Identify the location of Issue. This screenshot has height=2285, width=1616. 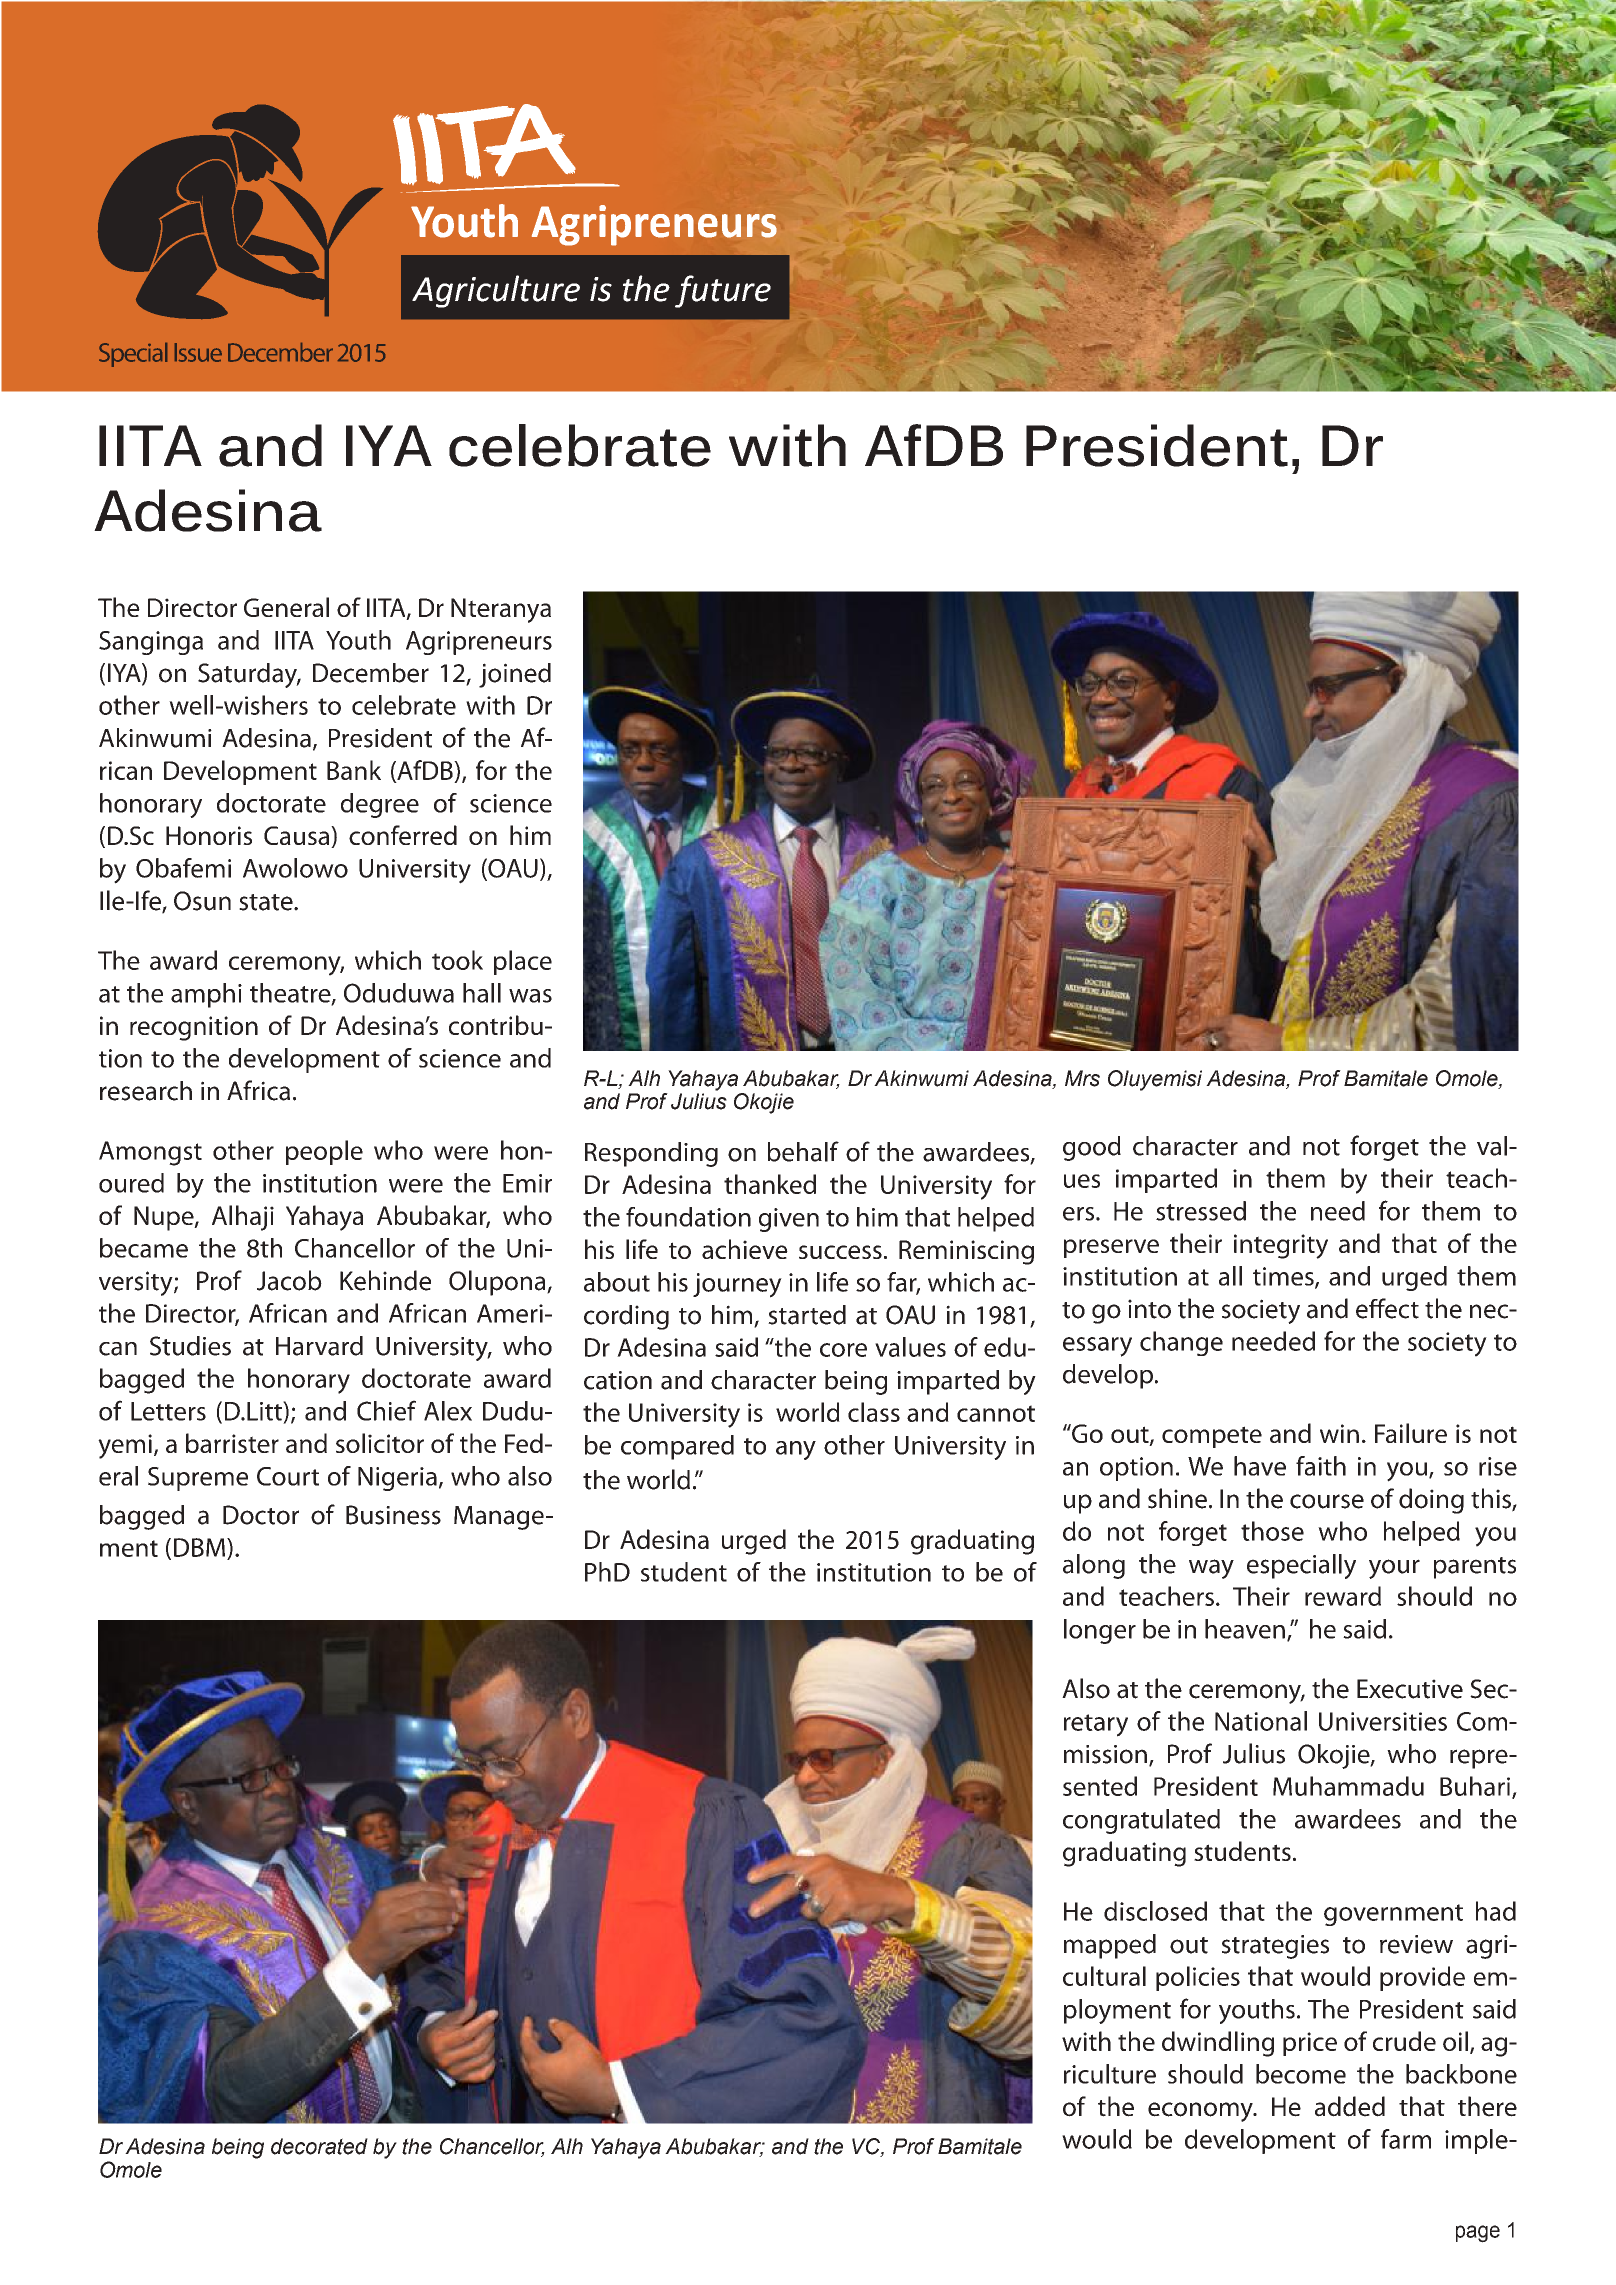
(198, 352).
